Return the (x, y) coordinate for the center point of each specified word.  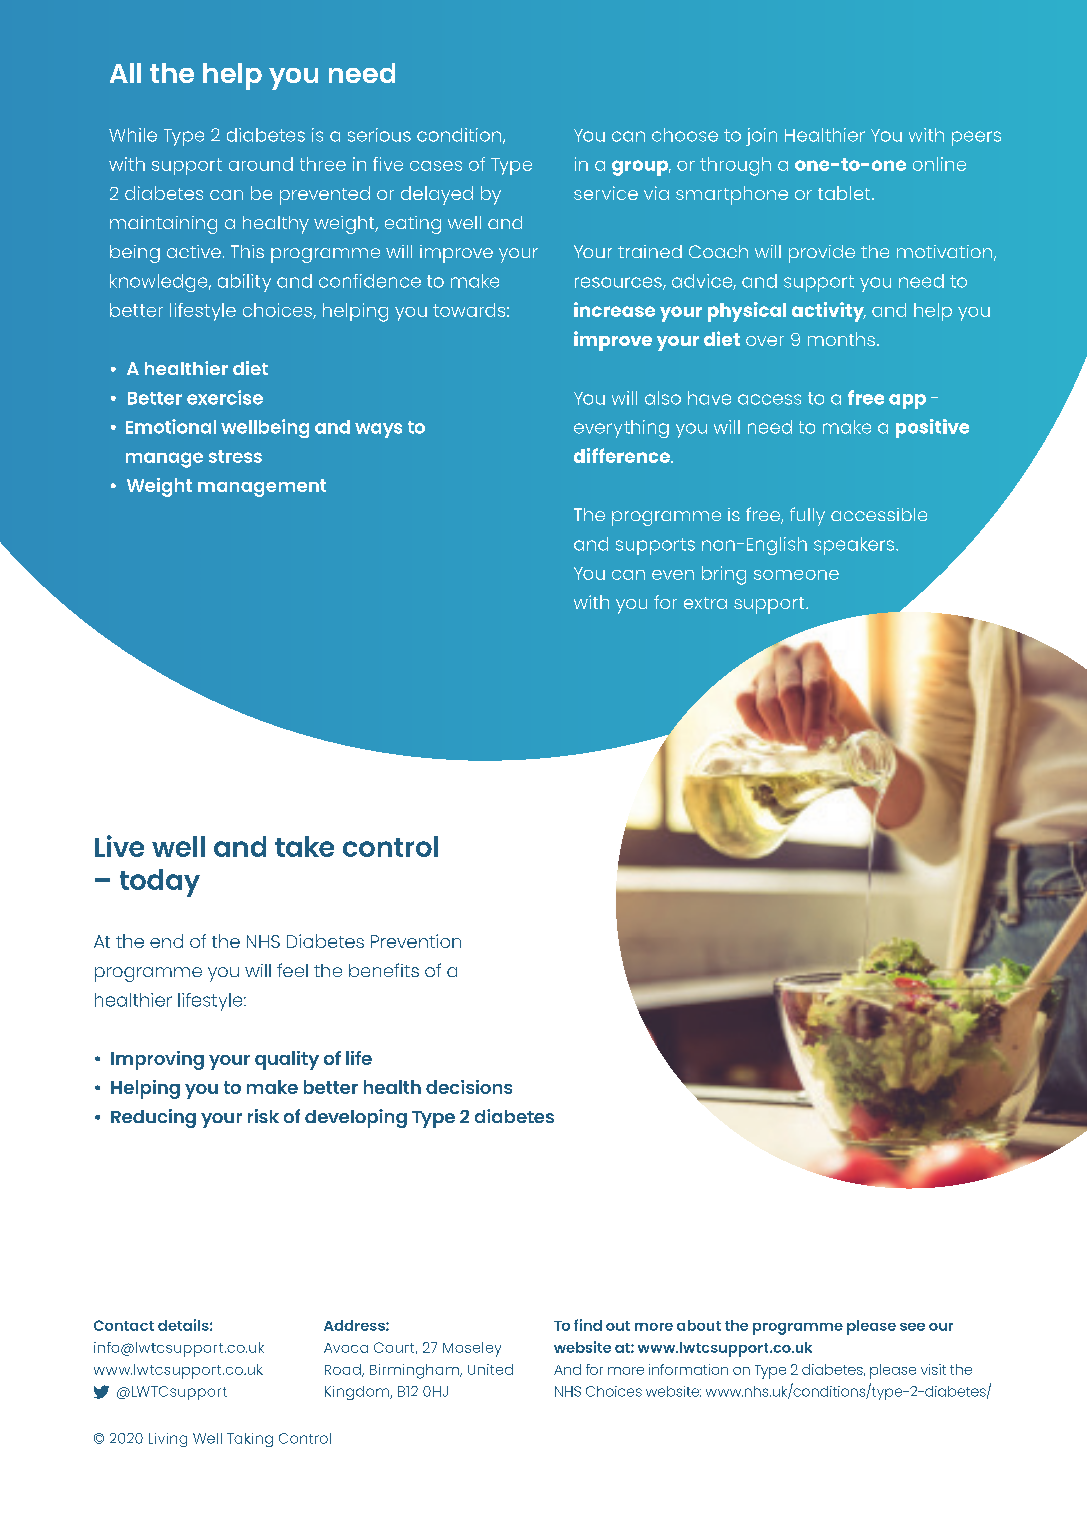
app (907, 401)
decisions (469, 1087)
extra (705, 603)
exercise (225, 397)
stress (235, 456)
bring (724, 575)
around (261, 164)
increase (614, 309)
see (912, 1327)
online (939, 164)
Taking (250, 1440)
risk (263, 1116)
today (160, 883)
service (606, 193)
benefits (384, 970)
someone (796, 575)
